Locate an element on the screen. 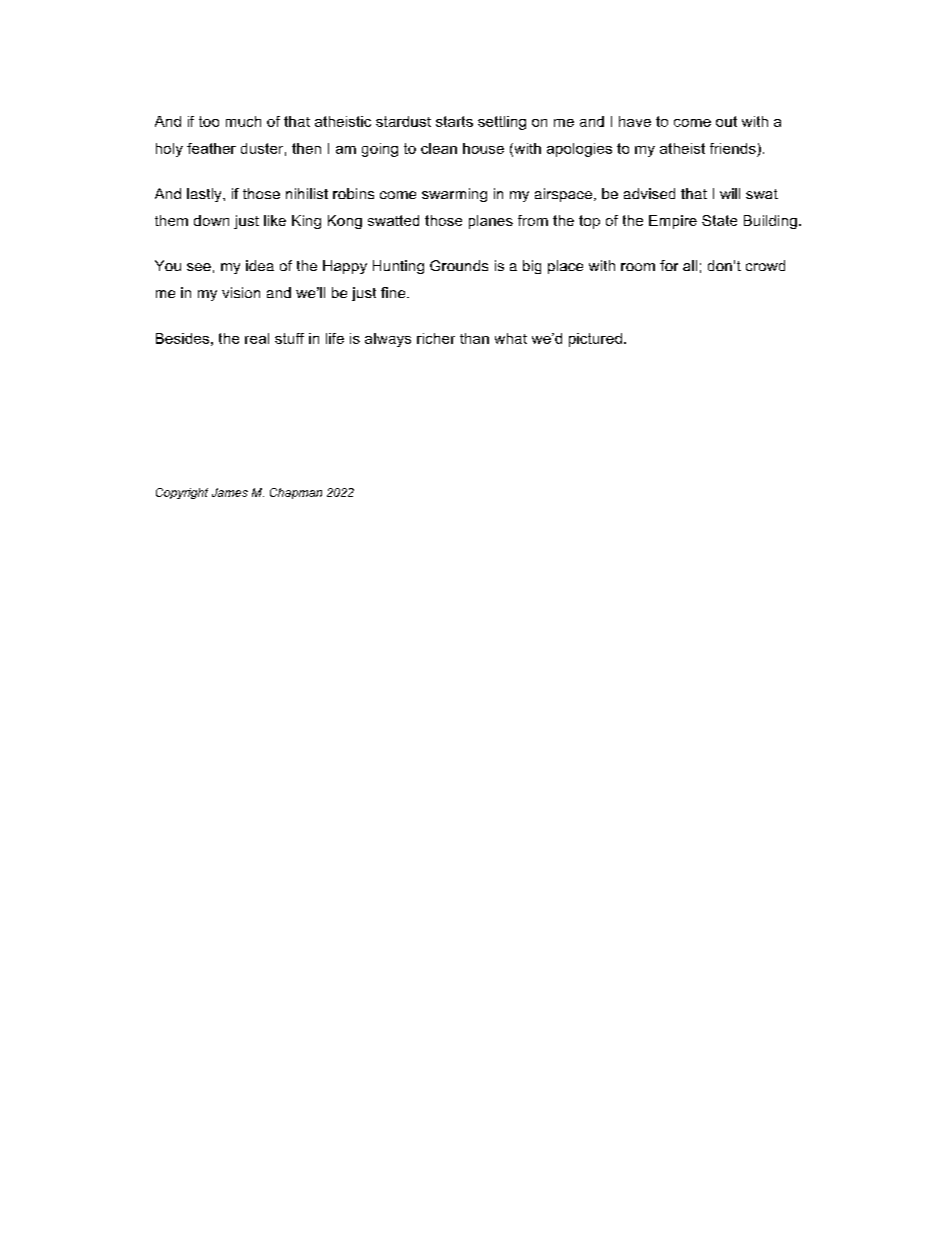 The image size is (952, 1233). real is located at coordinates (257, 338).
